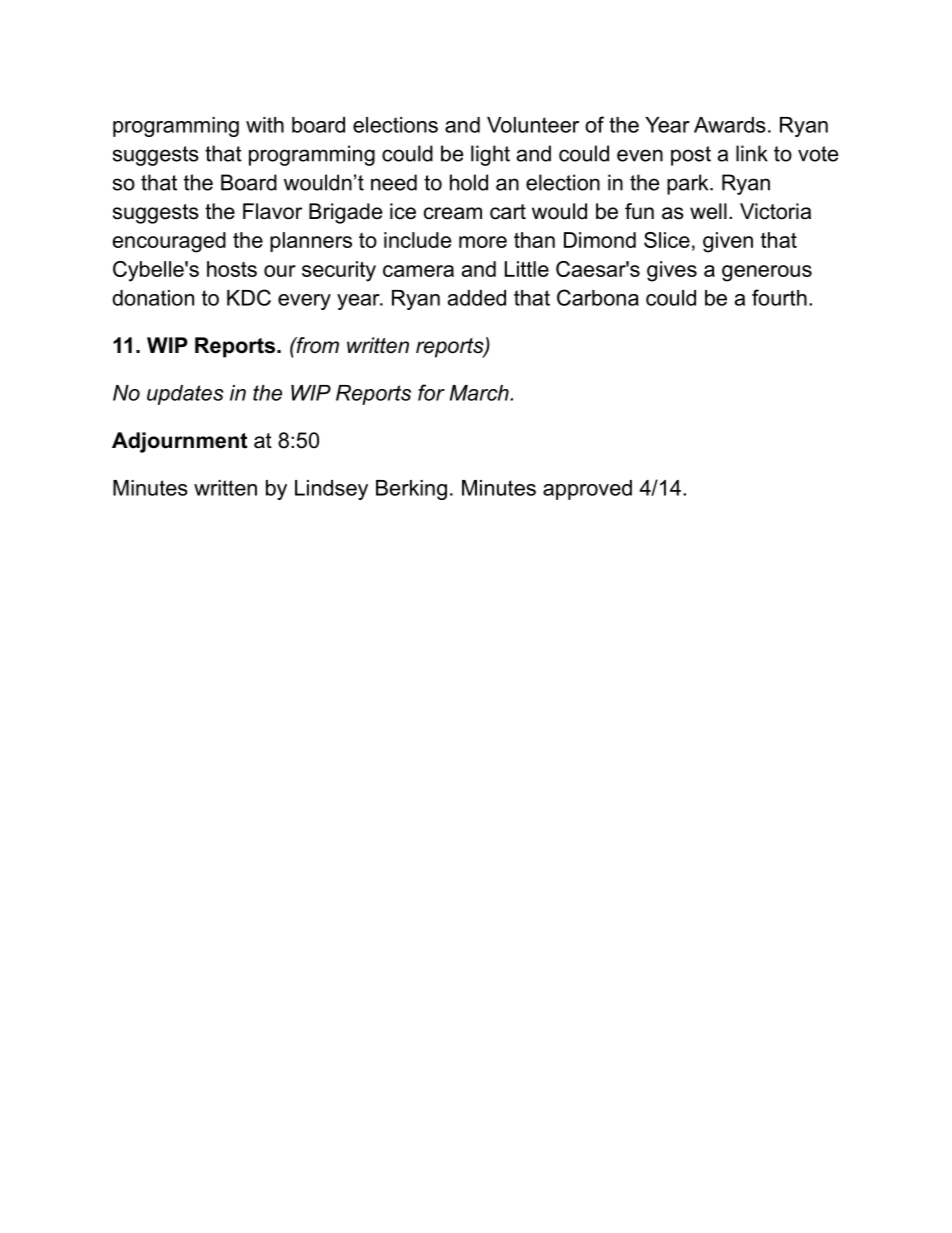 The height and width of the image is (1233, 952). Describe the element at coordinates (480, 393) in the image. I see `March` at that location.
